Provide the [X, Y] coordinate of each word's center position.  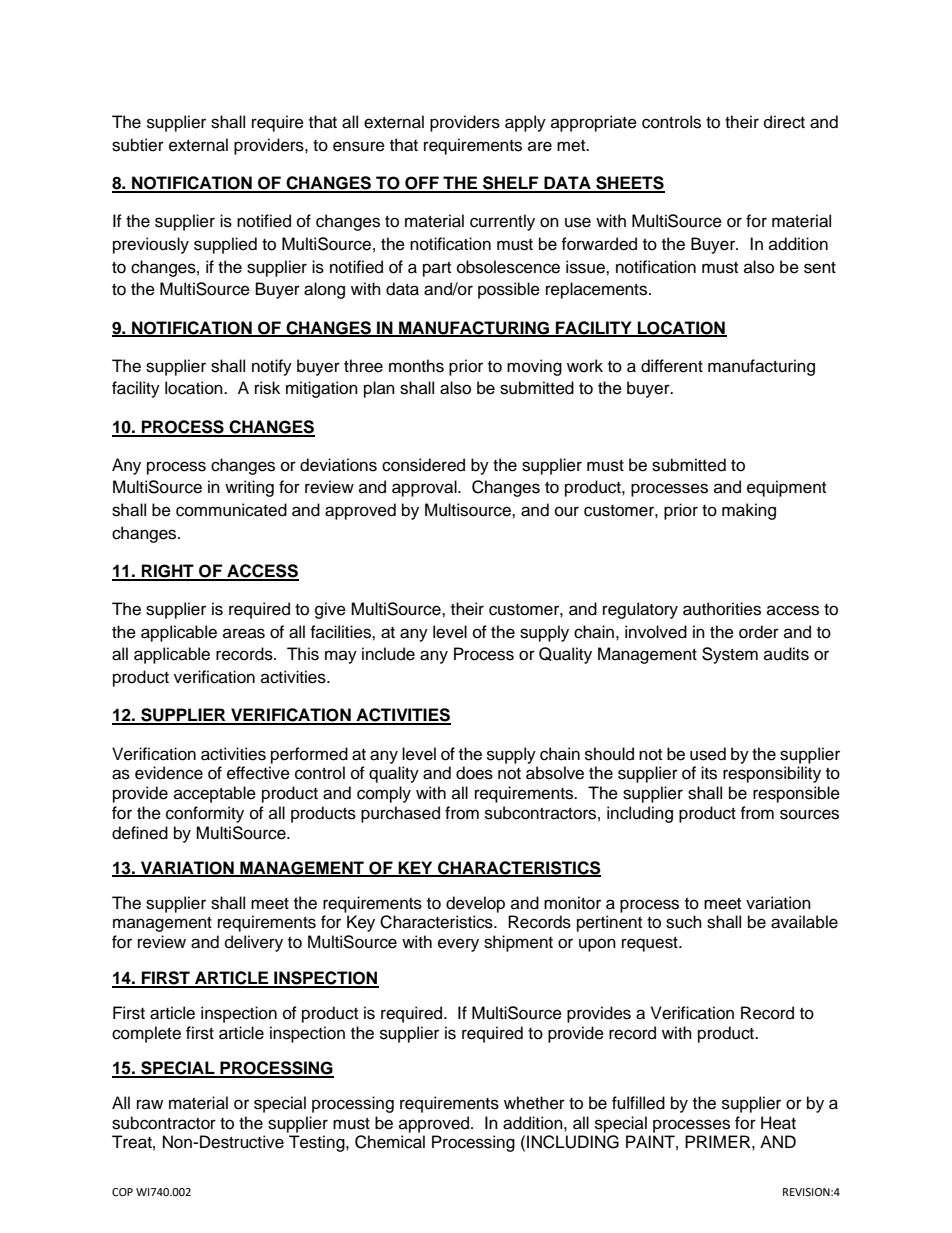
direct [784, 122]
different [672, 366]
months [416, 366]
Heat [778, 1123]
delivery [254, 943]
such [684, 922]
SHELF [511, 184]
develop [475, 904]
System [730, 655]
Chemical [390, 1142]
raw [150, 1104]
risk [267, 388]
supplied [225, 245]
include [388, 654]
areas [244, 633]
